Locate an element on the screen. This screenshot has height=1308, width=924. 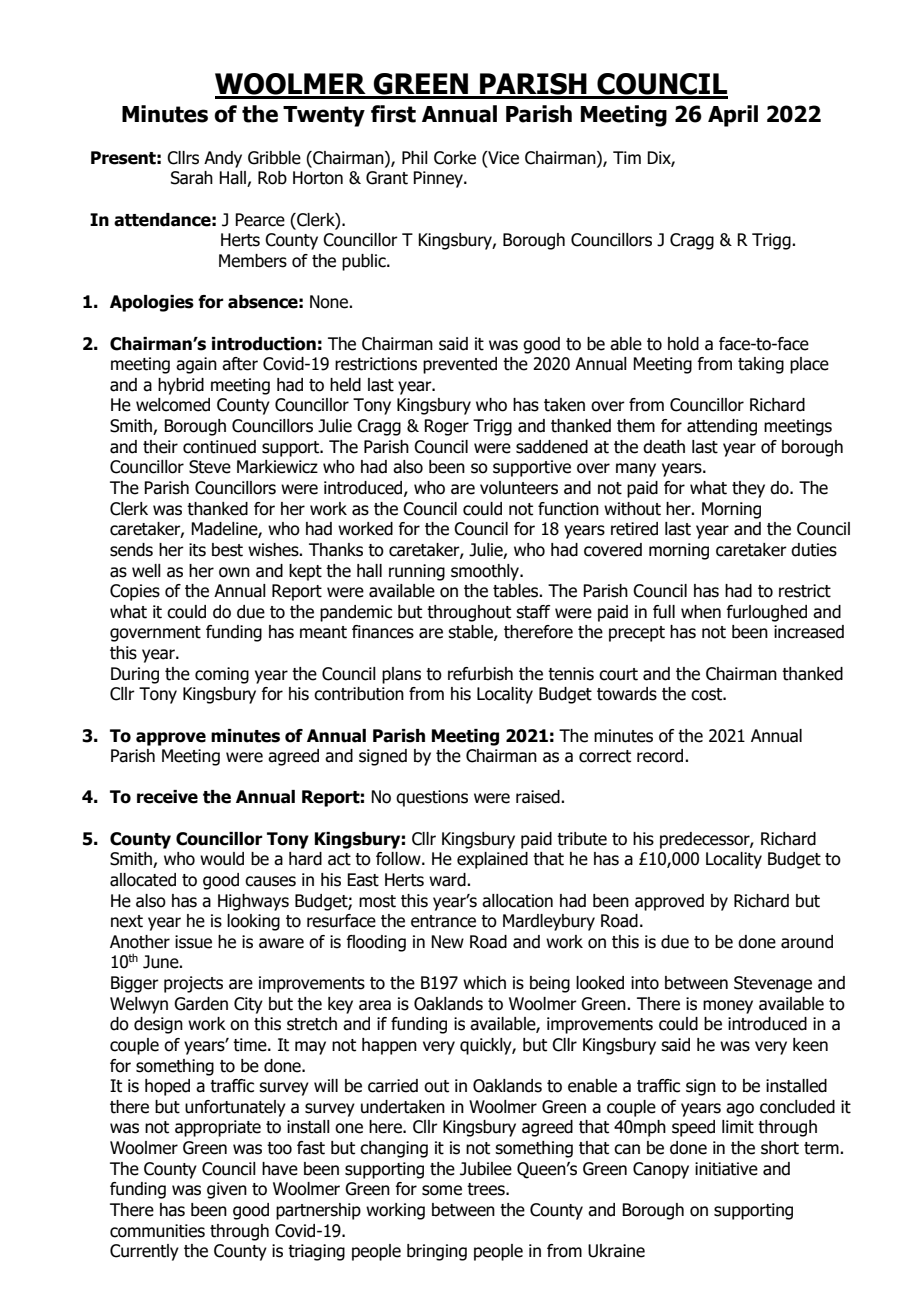
issue is located at coordinates (193, 942).
